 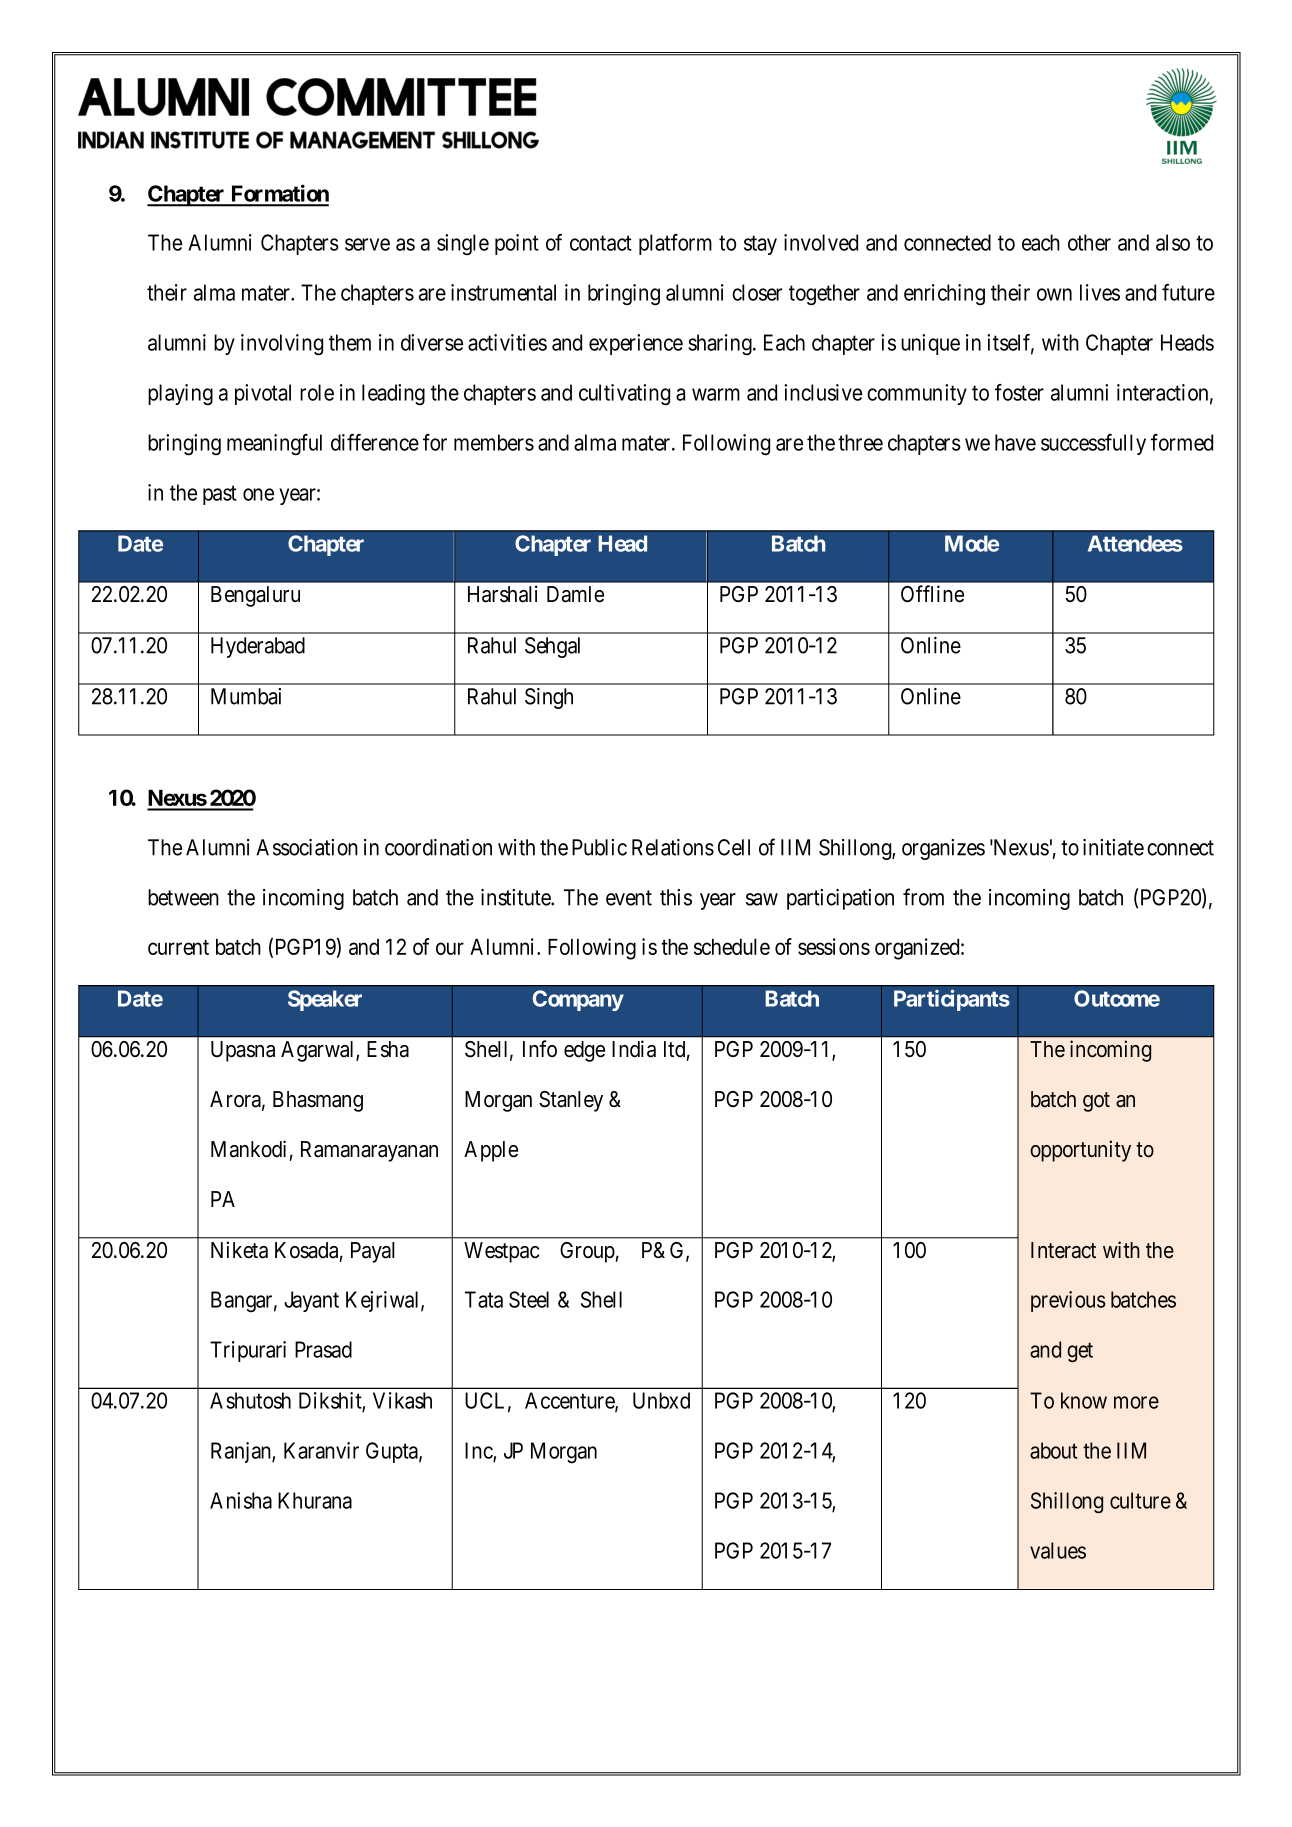 I want to click on Association, so click(x=307, y=847).
